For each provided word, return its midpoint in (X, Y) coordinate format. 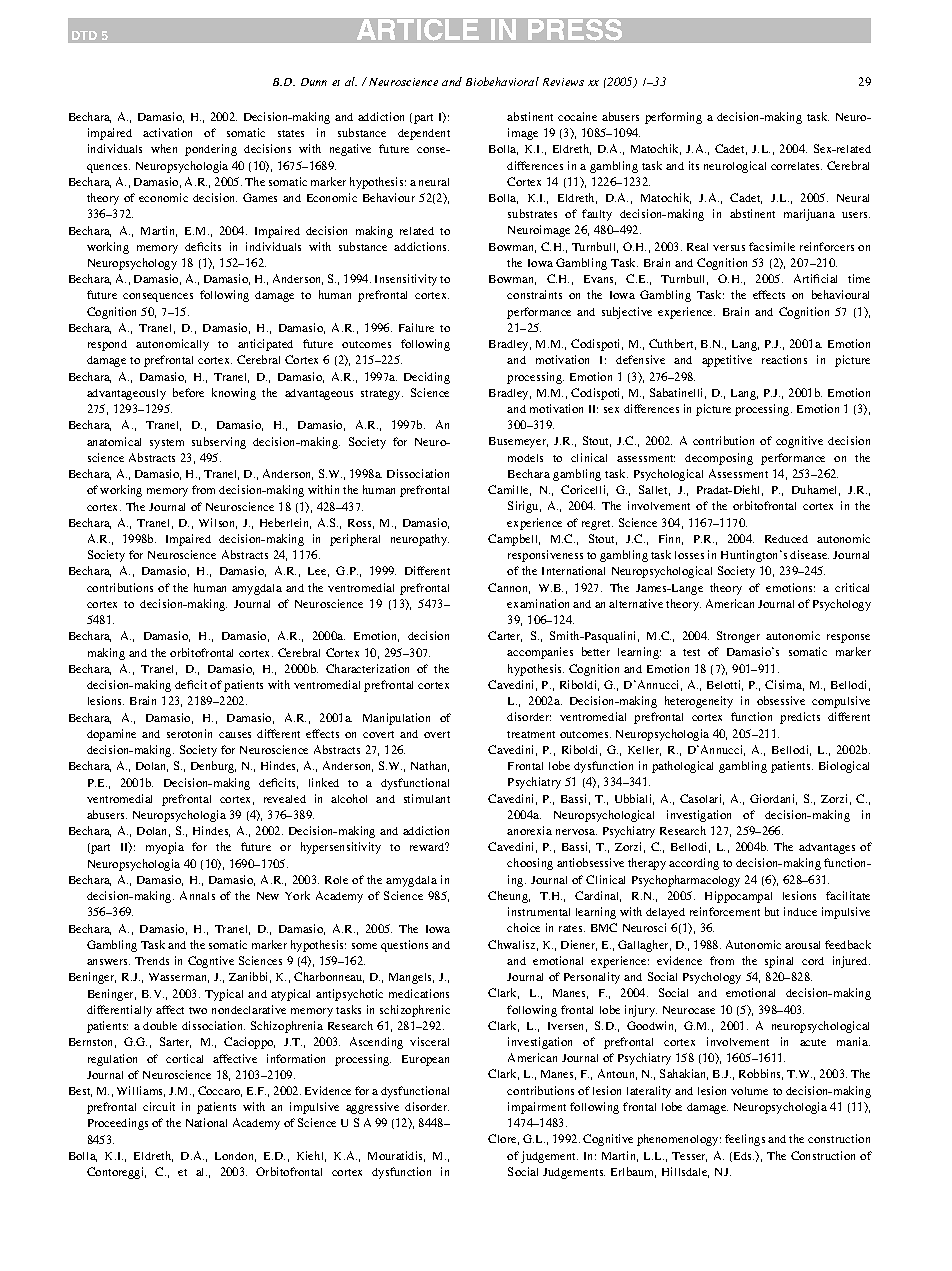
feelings (745, 1140)
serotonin (189, 733)
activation (167, 132)
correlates (796, 166)
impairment (537, 1108)
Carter (505, 636)
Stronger (738, 637)
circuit (159, 1106)
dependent (424, 134)
